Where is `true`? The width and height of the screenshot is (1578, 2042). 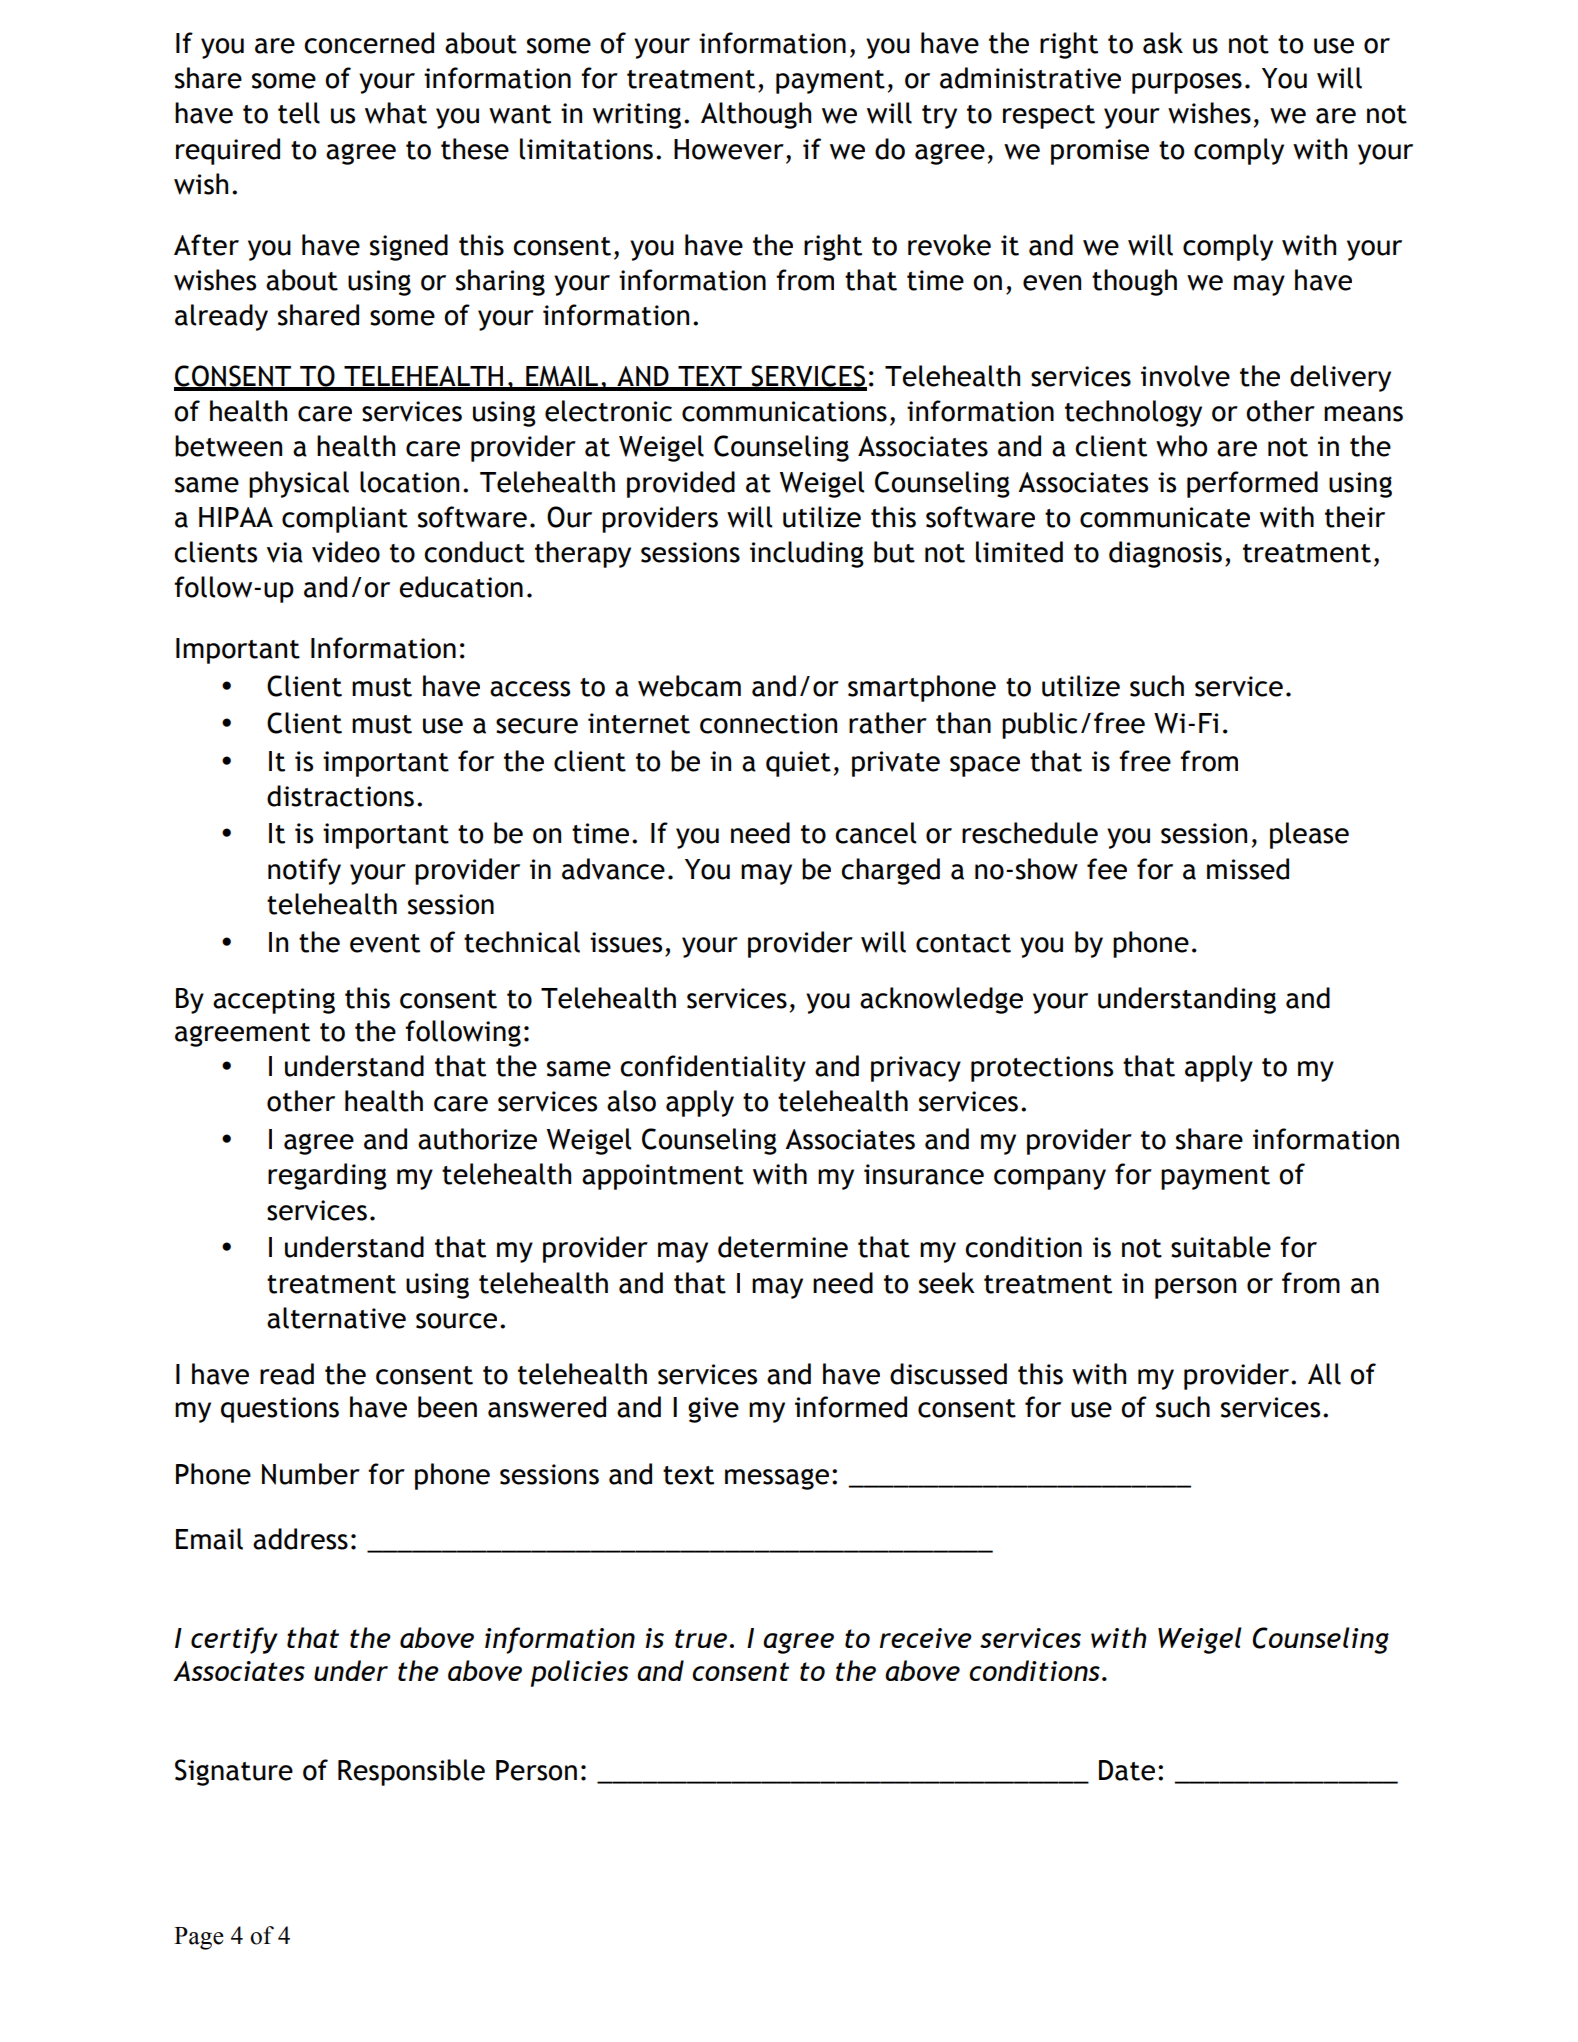
true is located at coordinates (701, 1638).
